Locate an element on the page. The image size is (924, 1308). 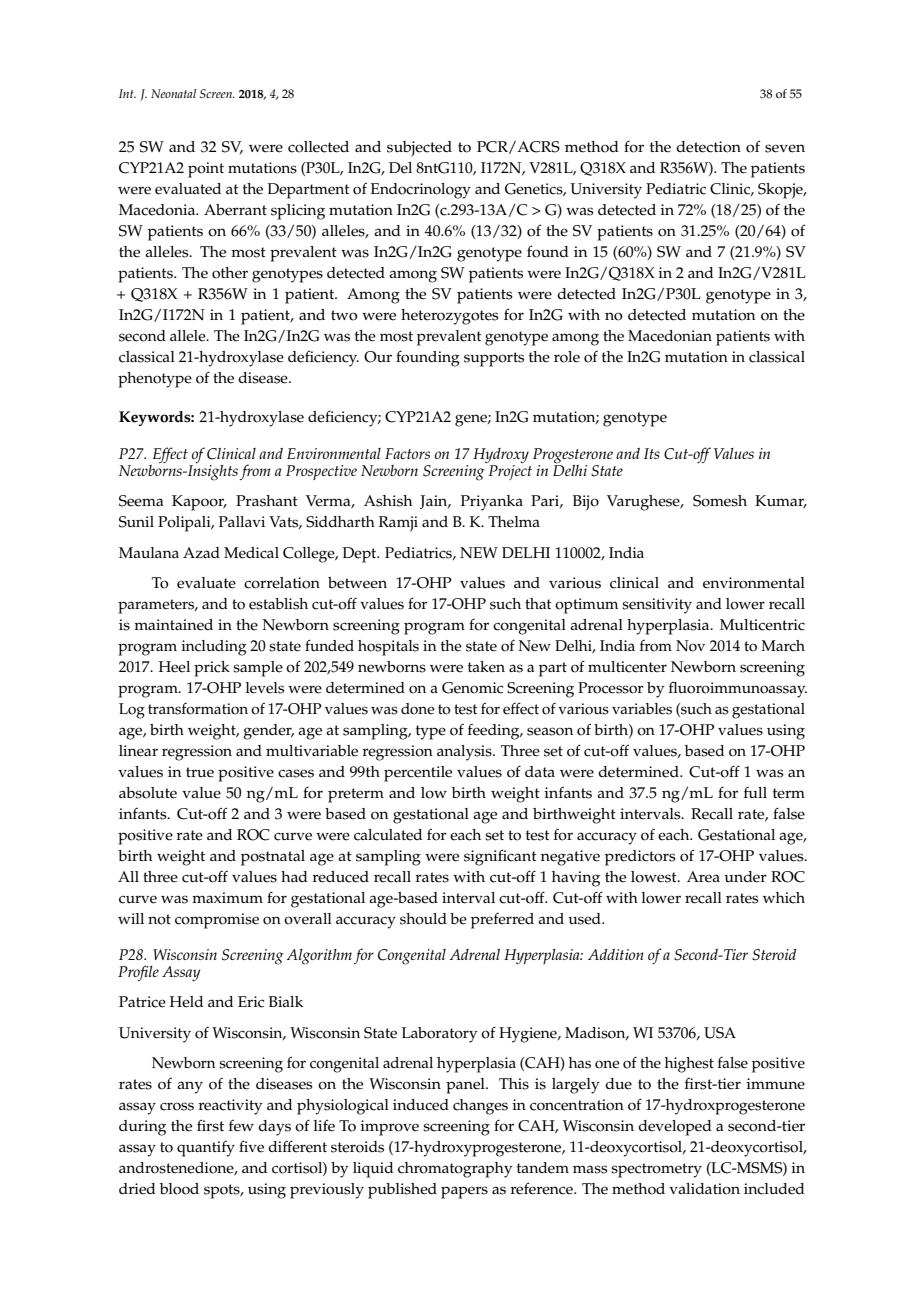
Project is located at coordinates (509, 471).
